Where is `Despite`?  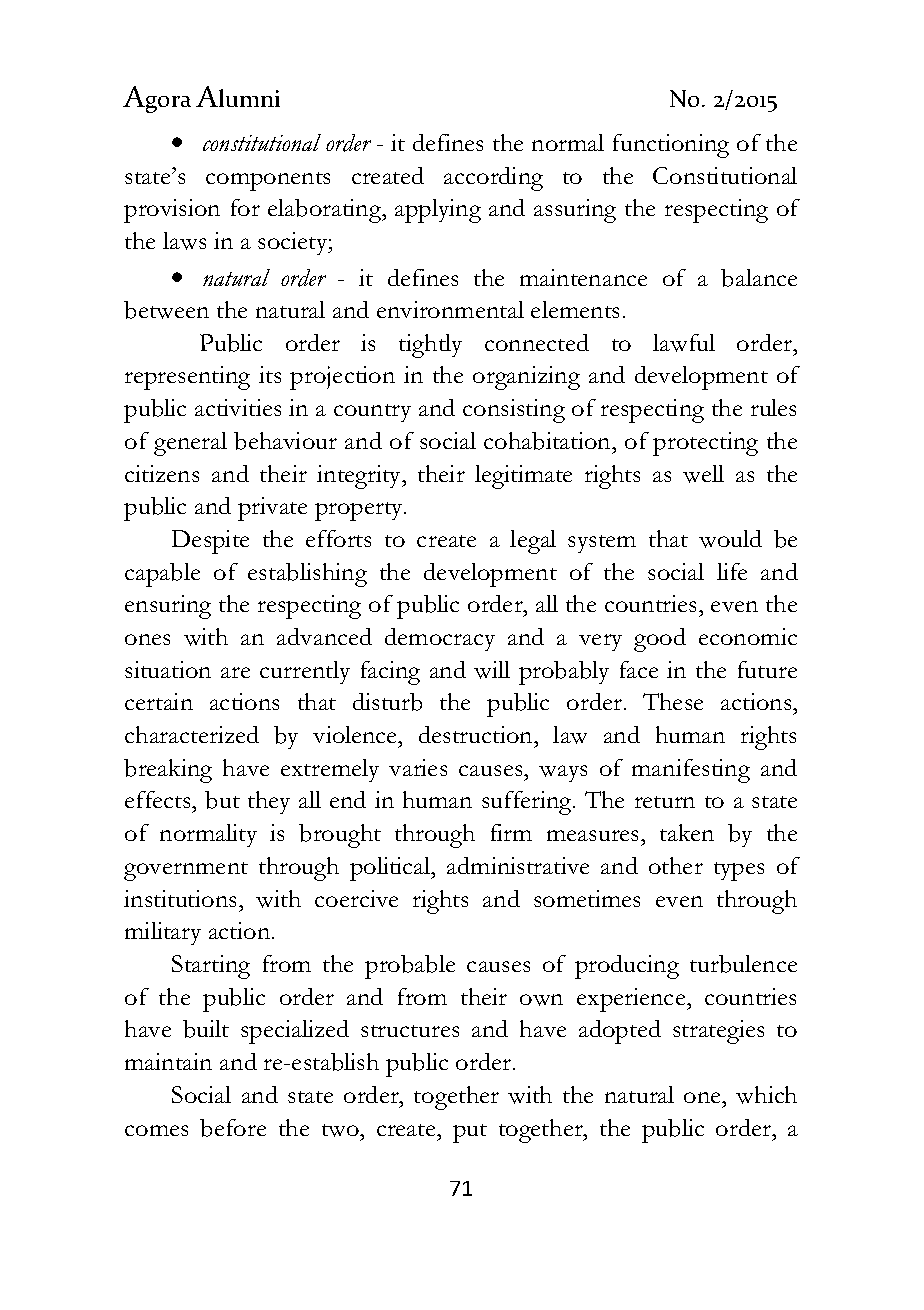 Despite is located at coordinates (210, 542).
